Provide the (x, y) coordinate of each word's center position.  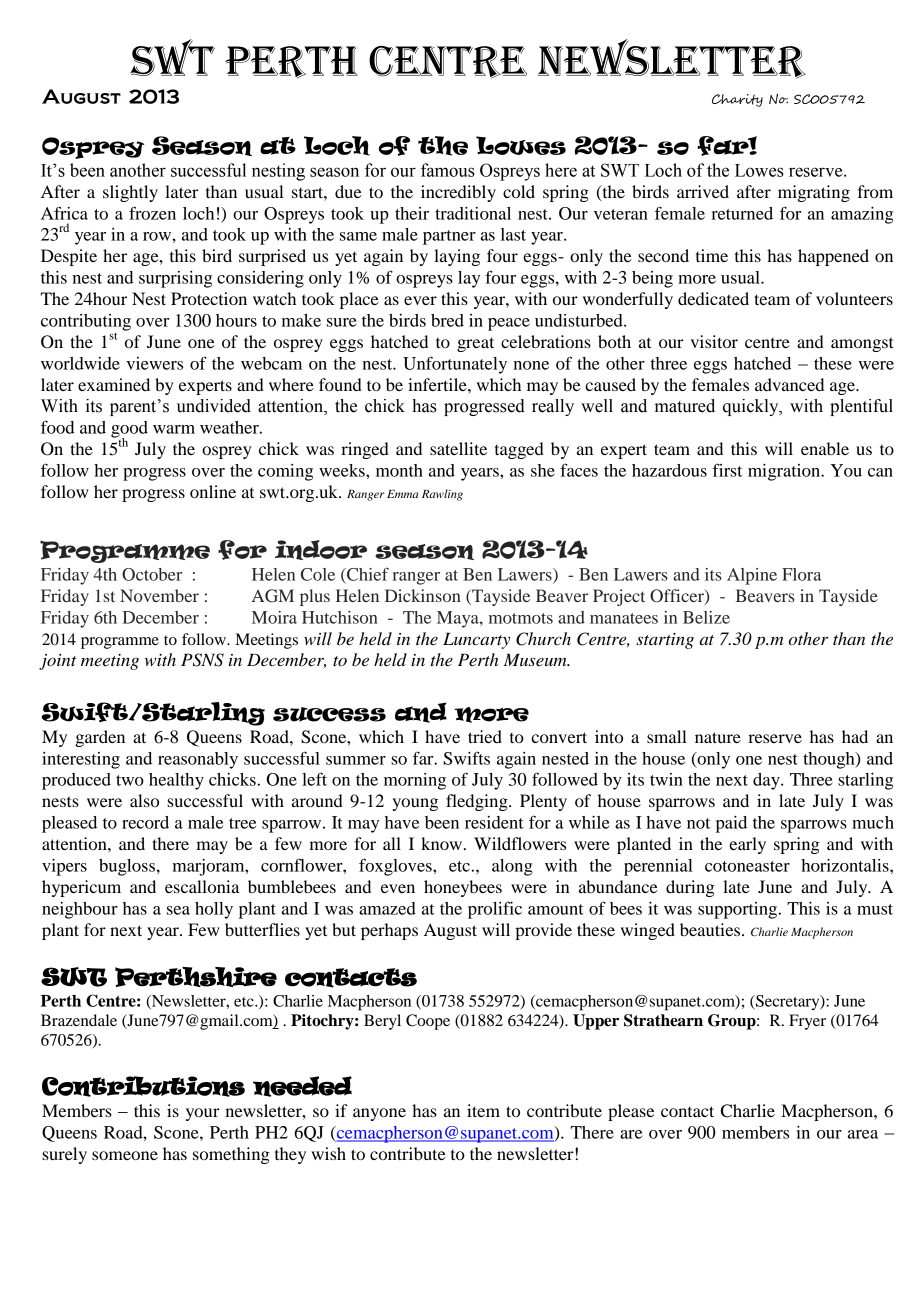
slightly (130, 193)
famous (448, 170)
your (203, 1114)
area (863, 1134)
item (483, 1110)
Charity (737, 100)
